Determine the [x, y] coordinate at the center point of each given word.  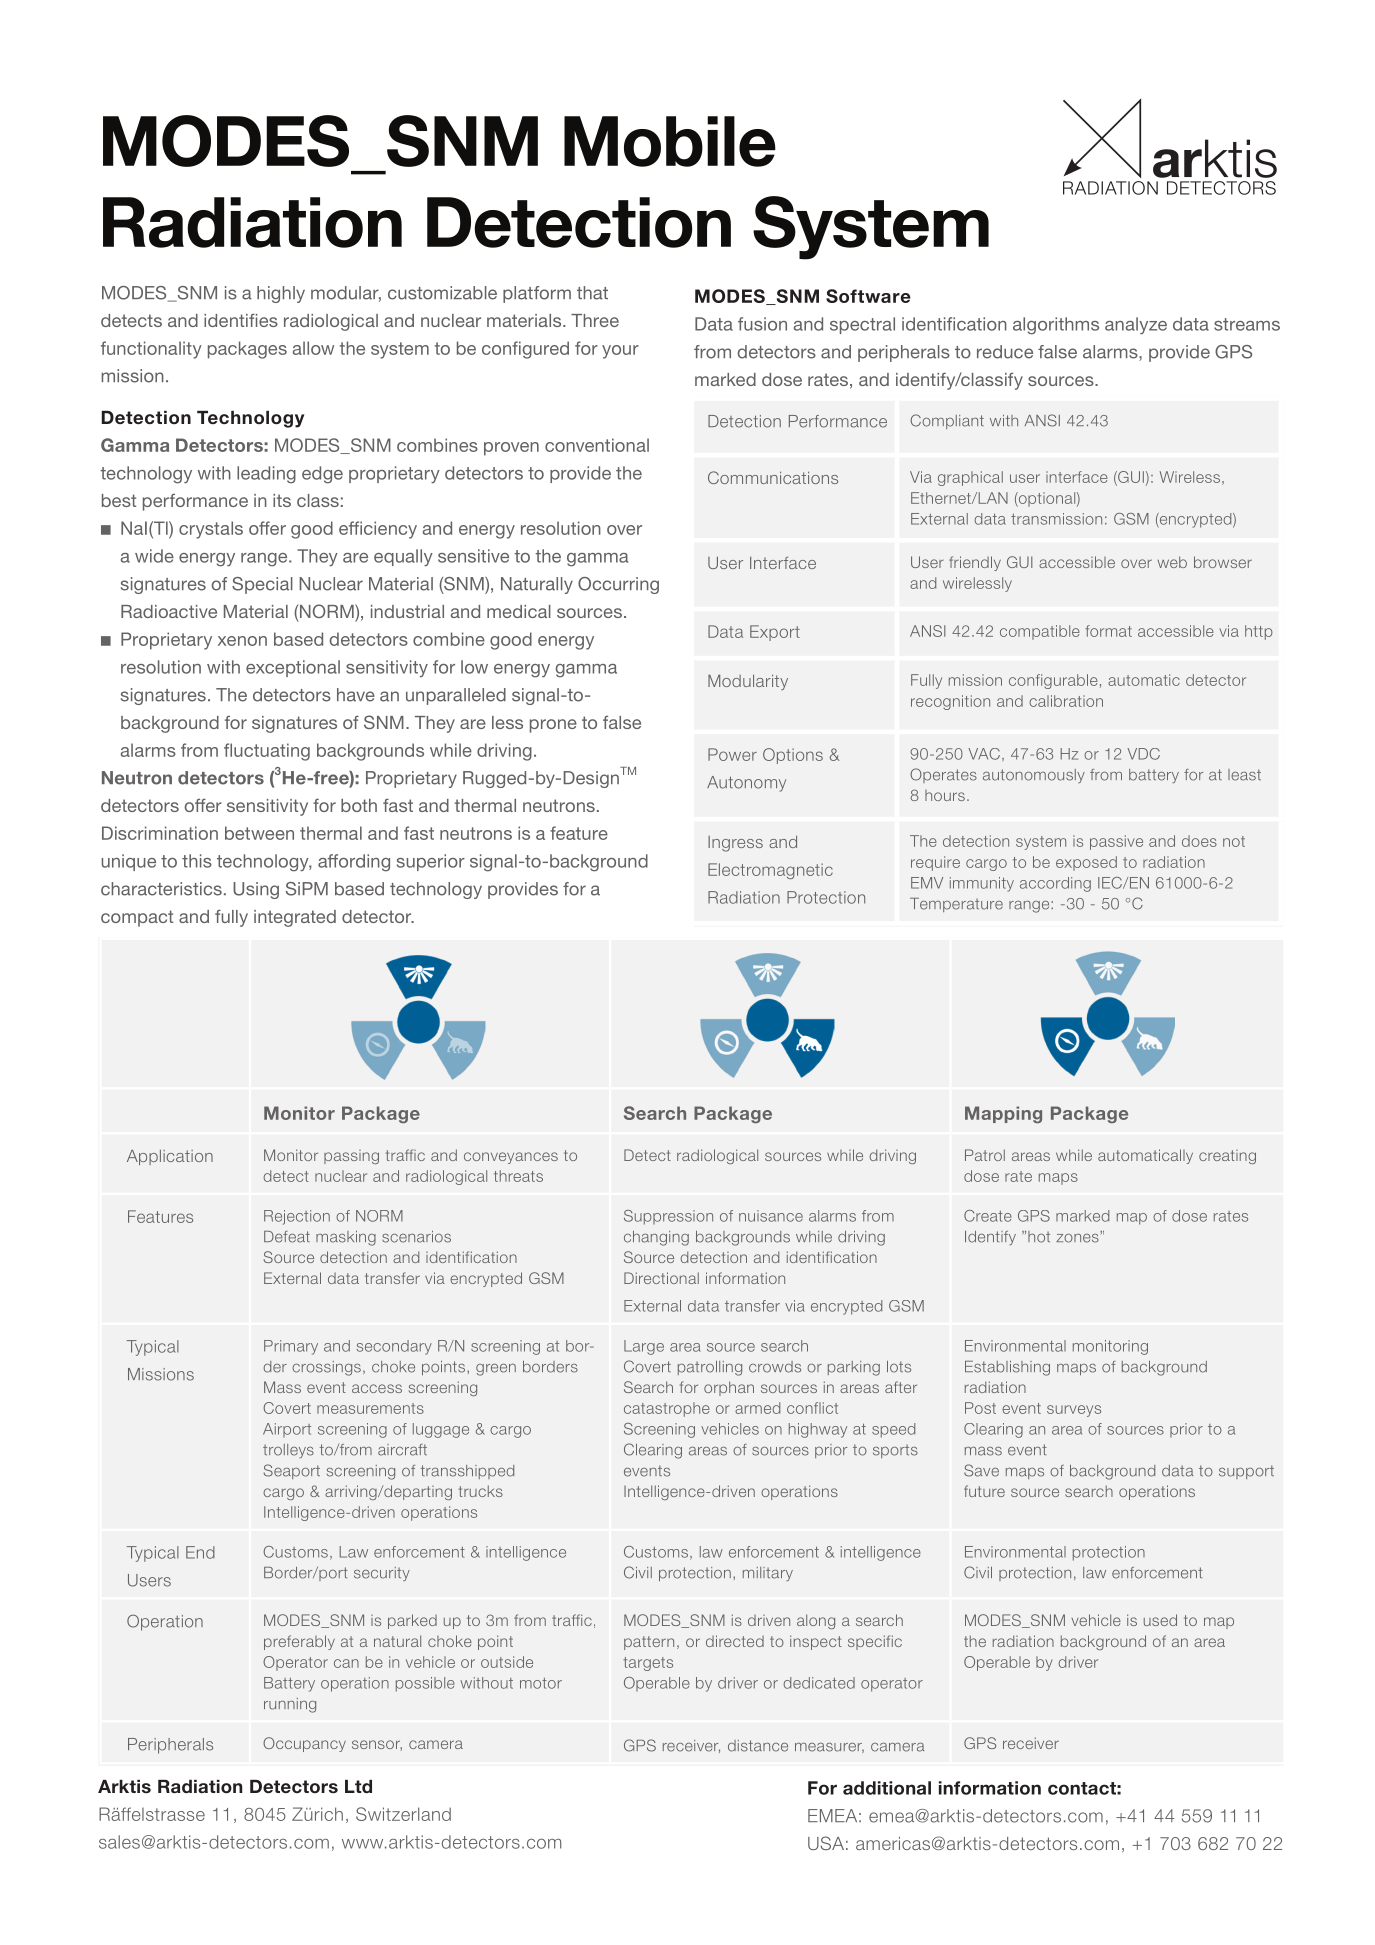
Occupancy [304, 1744]
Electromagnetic [770, 871]
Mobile [670, 141]
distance [758, 1746]
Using [256, 890]
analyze [1136, 325]
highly [281, 294]
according [1055, 884]
